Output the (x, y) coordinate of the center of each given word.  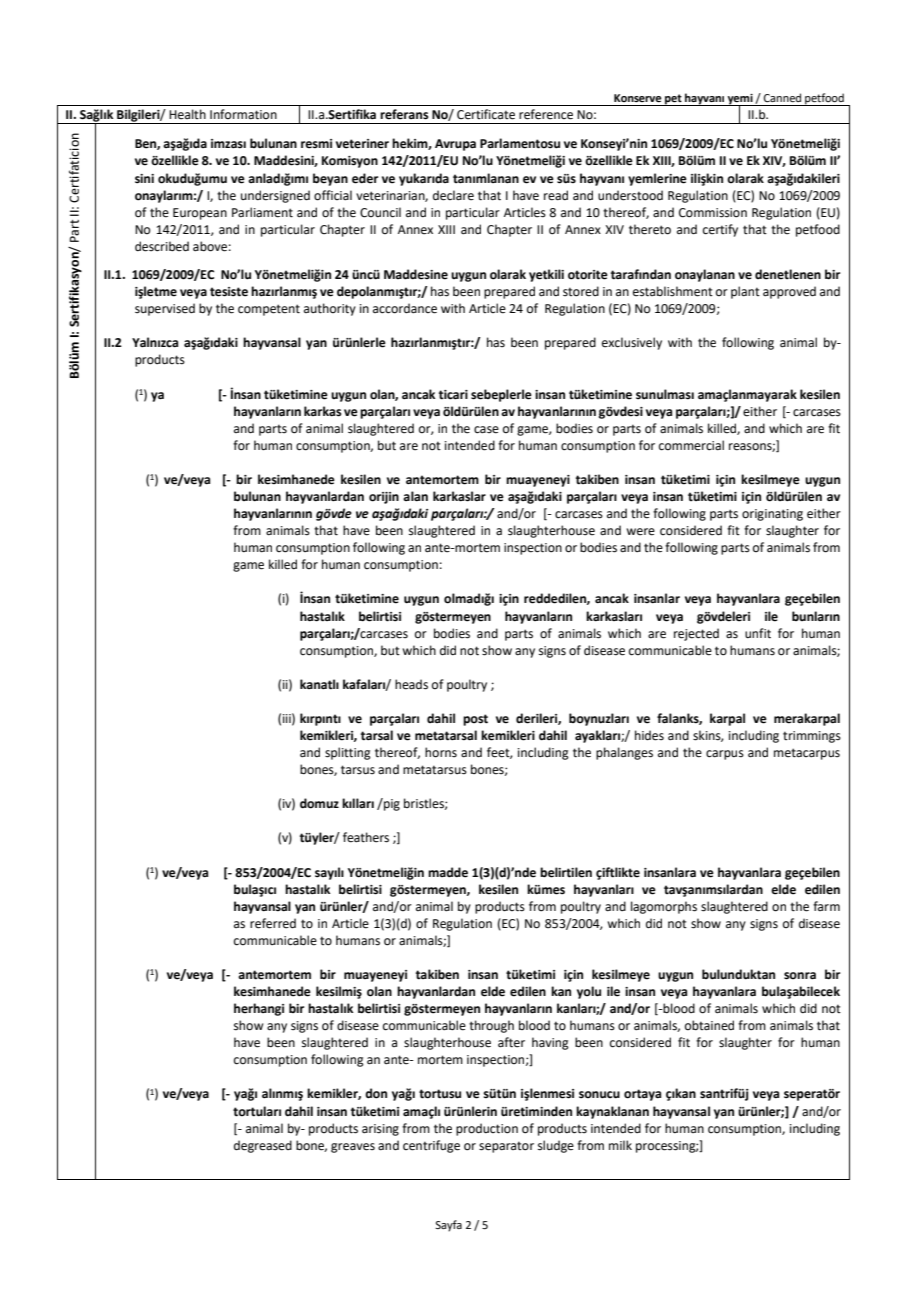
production (487, 1129)
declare (453, 195)
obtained (709, 1025)
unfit (758, 633)
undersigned (275, 196)
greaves (353, 1148)
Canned (782, 97)
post (475, 720)
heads (411, 684)
